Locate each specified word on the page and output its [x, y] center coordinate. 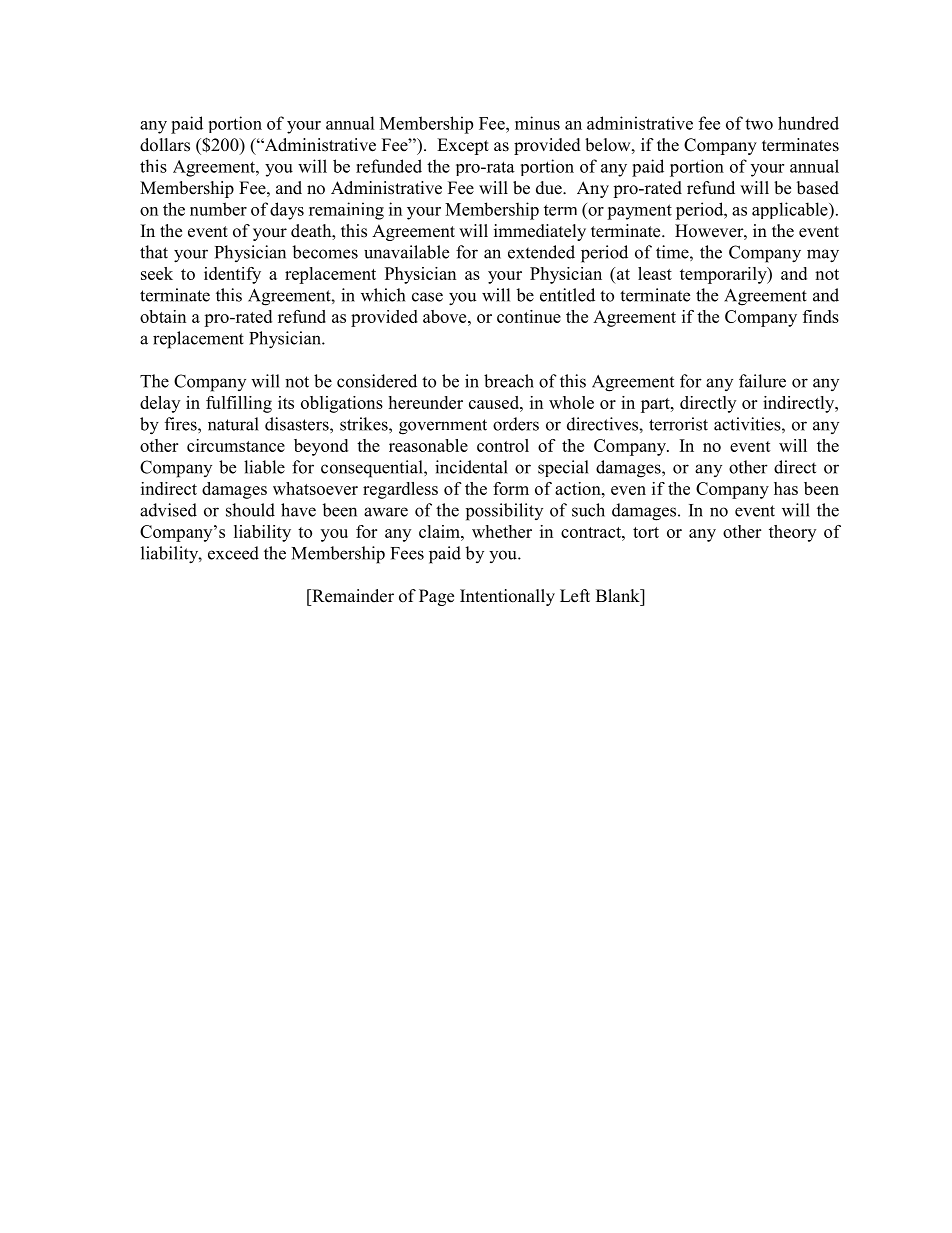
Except [463, 146]
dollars [165, 145]
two [759, 124]
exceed [233, 553]
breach [509, 381]
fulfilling [239, 404]
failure [762, 381]
